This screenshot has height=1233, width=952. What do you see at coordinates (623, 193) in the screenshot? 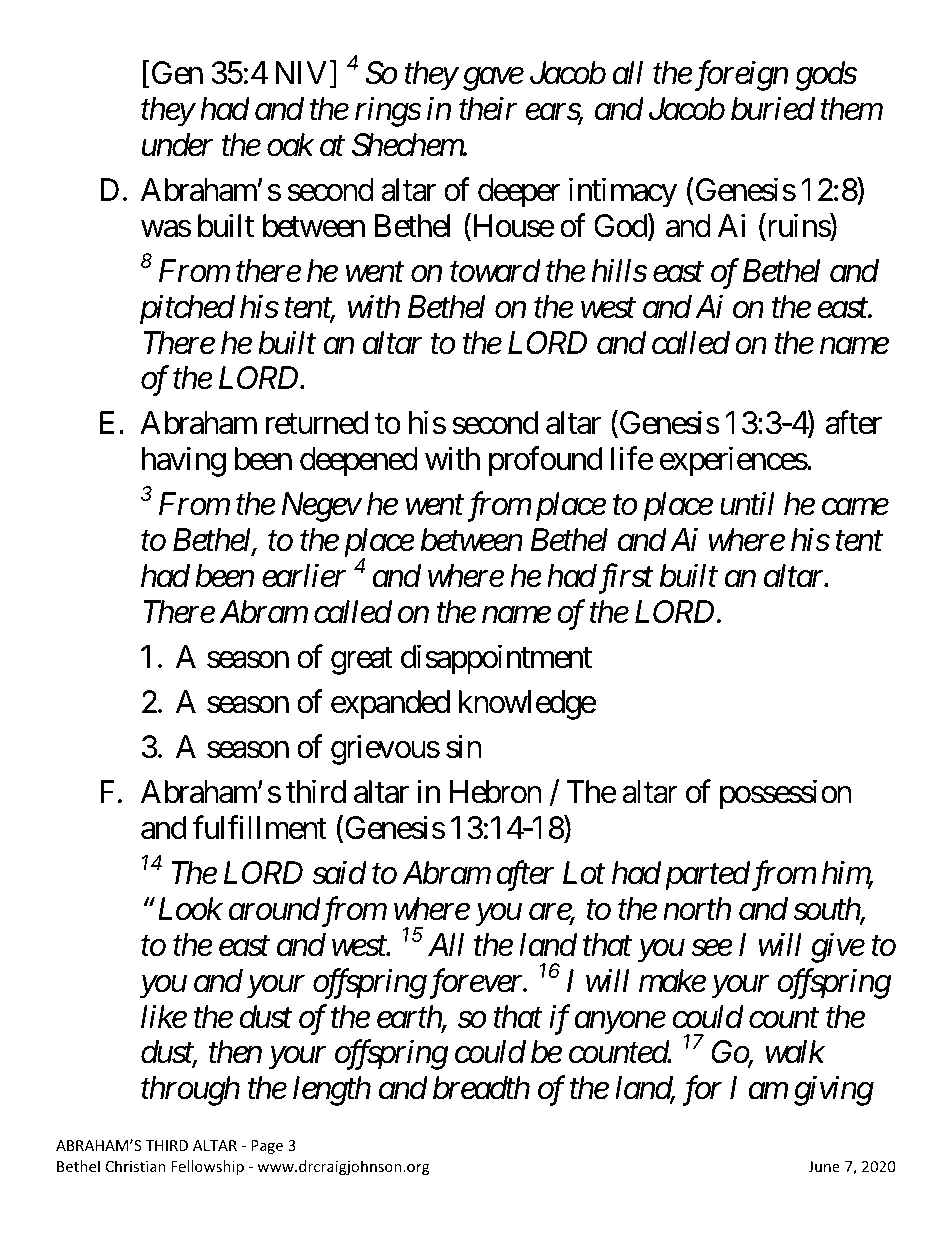
I see `intimacy` at bounding box center [623, 193].
